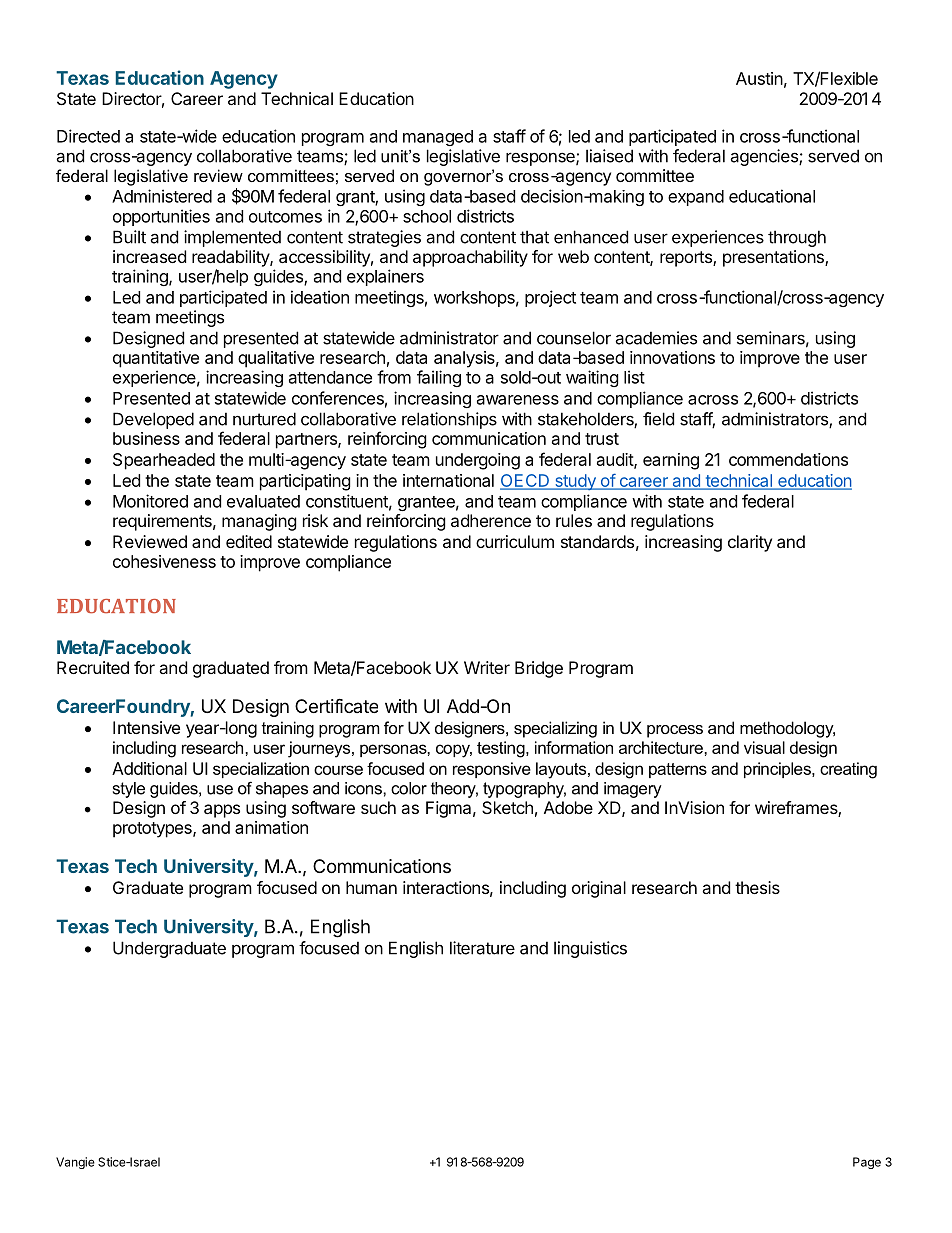 The width and height of the screenshot is (952, 1233). Describe the element at coordinates (371, 887) in the screenshot. I see `human` at that location.
